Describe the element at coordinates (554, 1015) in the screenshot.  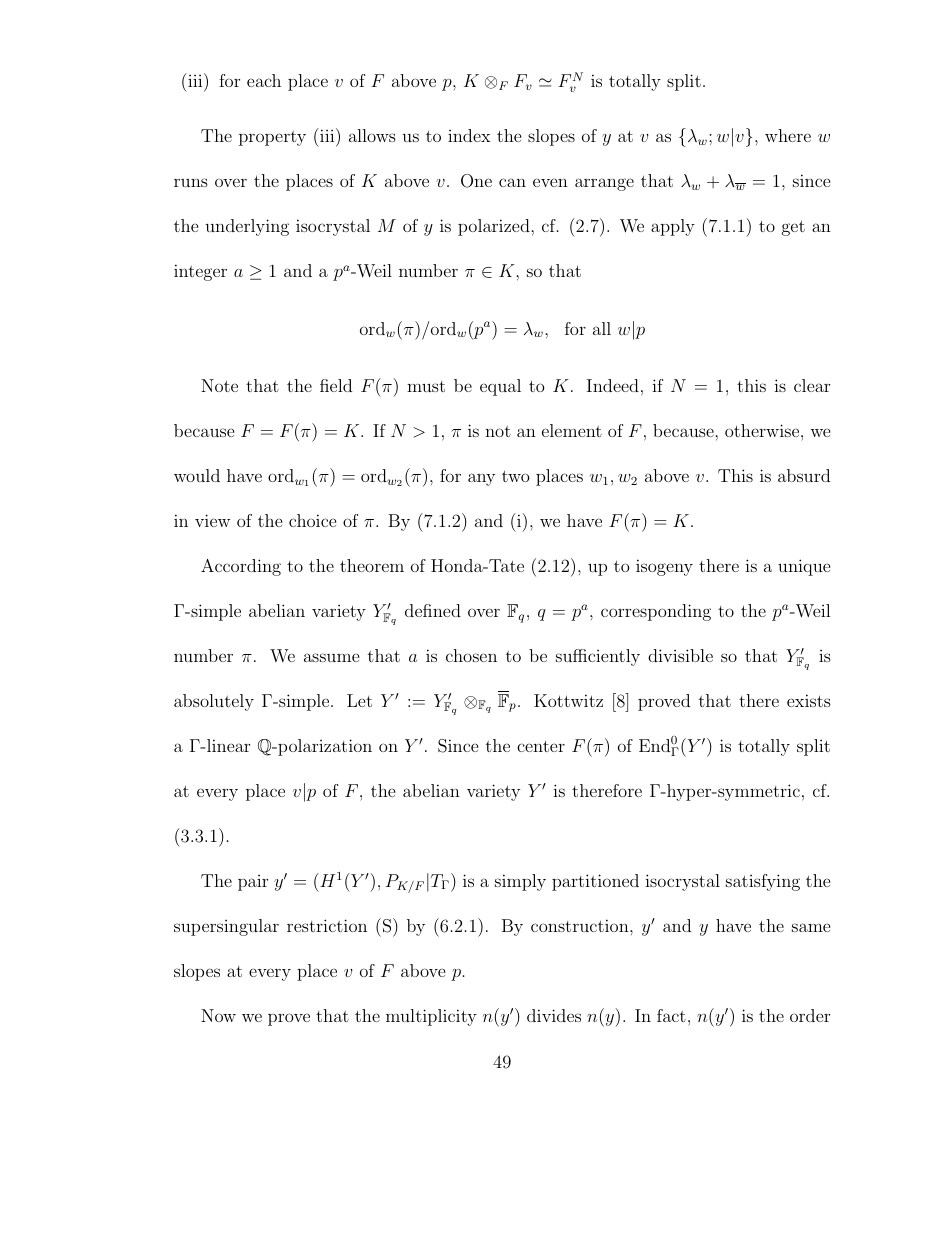
I see `divides` at that location.
